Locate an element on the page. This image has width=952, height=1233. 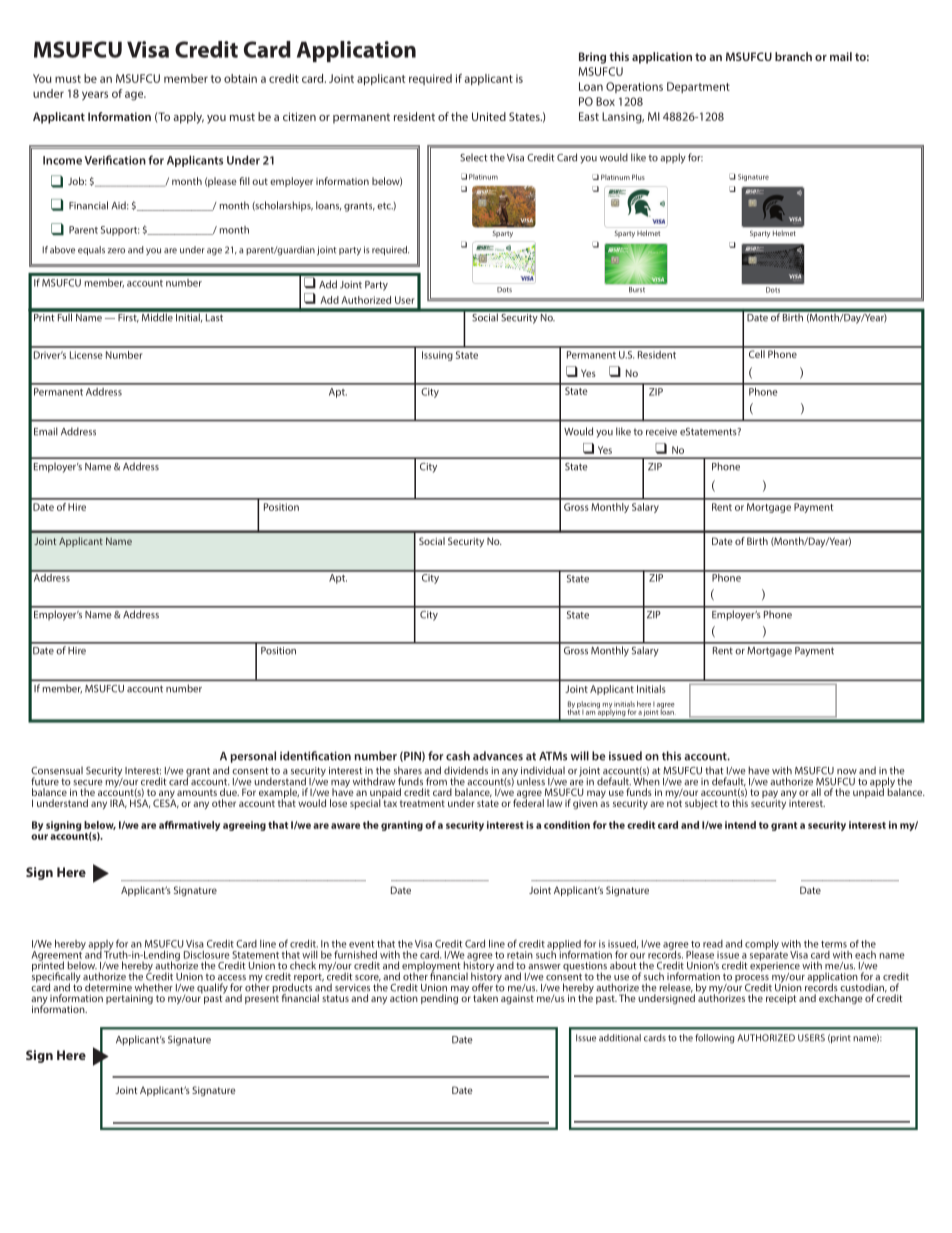
subject is located at coordinates (701, 804).
